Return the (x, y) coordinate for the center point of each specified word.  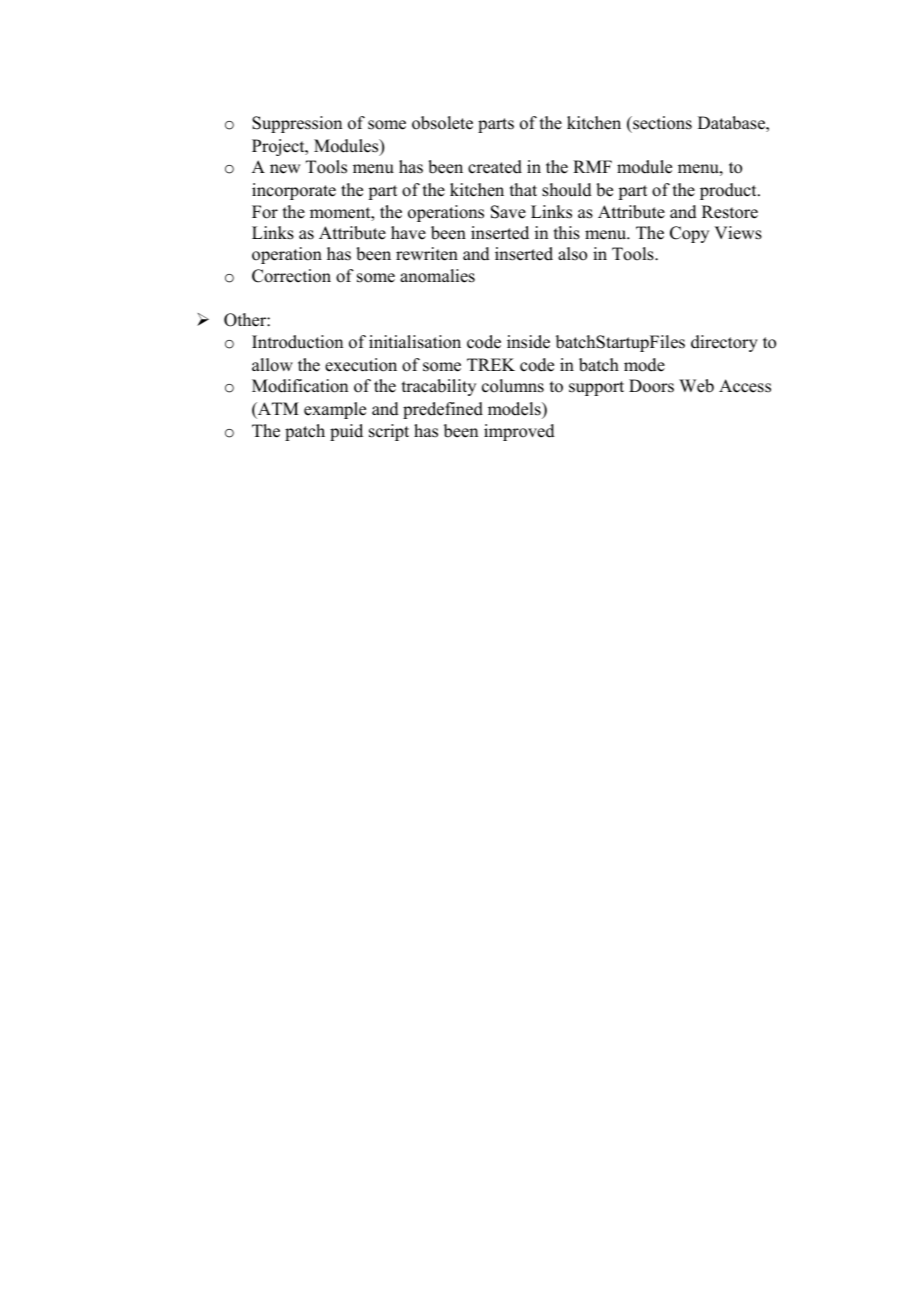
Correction (291, 276)
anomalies (437, 276)
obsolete (442, 123)
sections (661, 123)
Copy (689, 234)
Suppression (297, 124)
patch (305, 432)
